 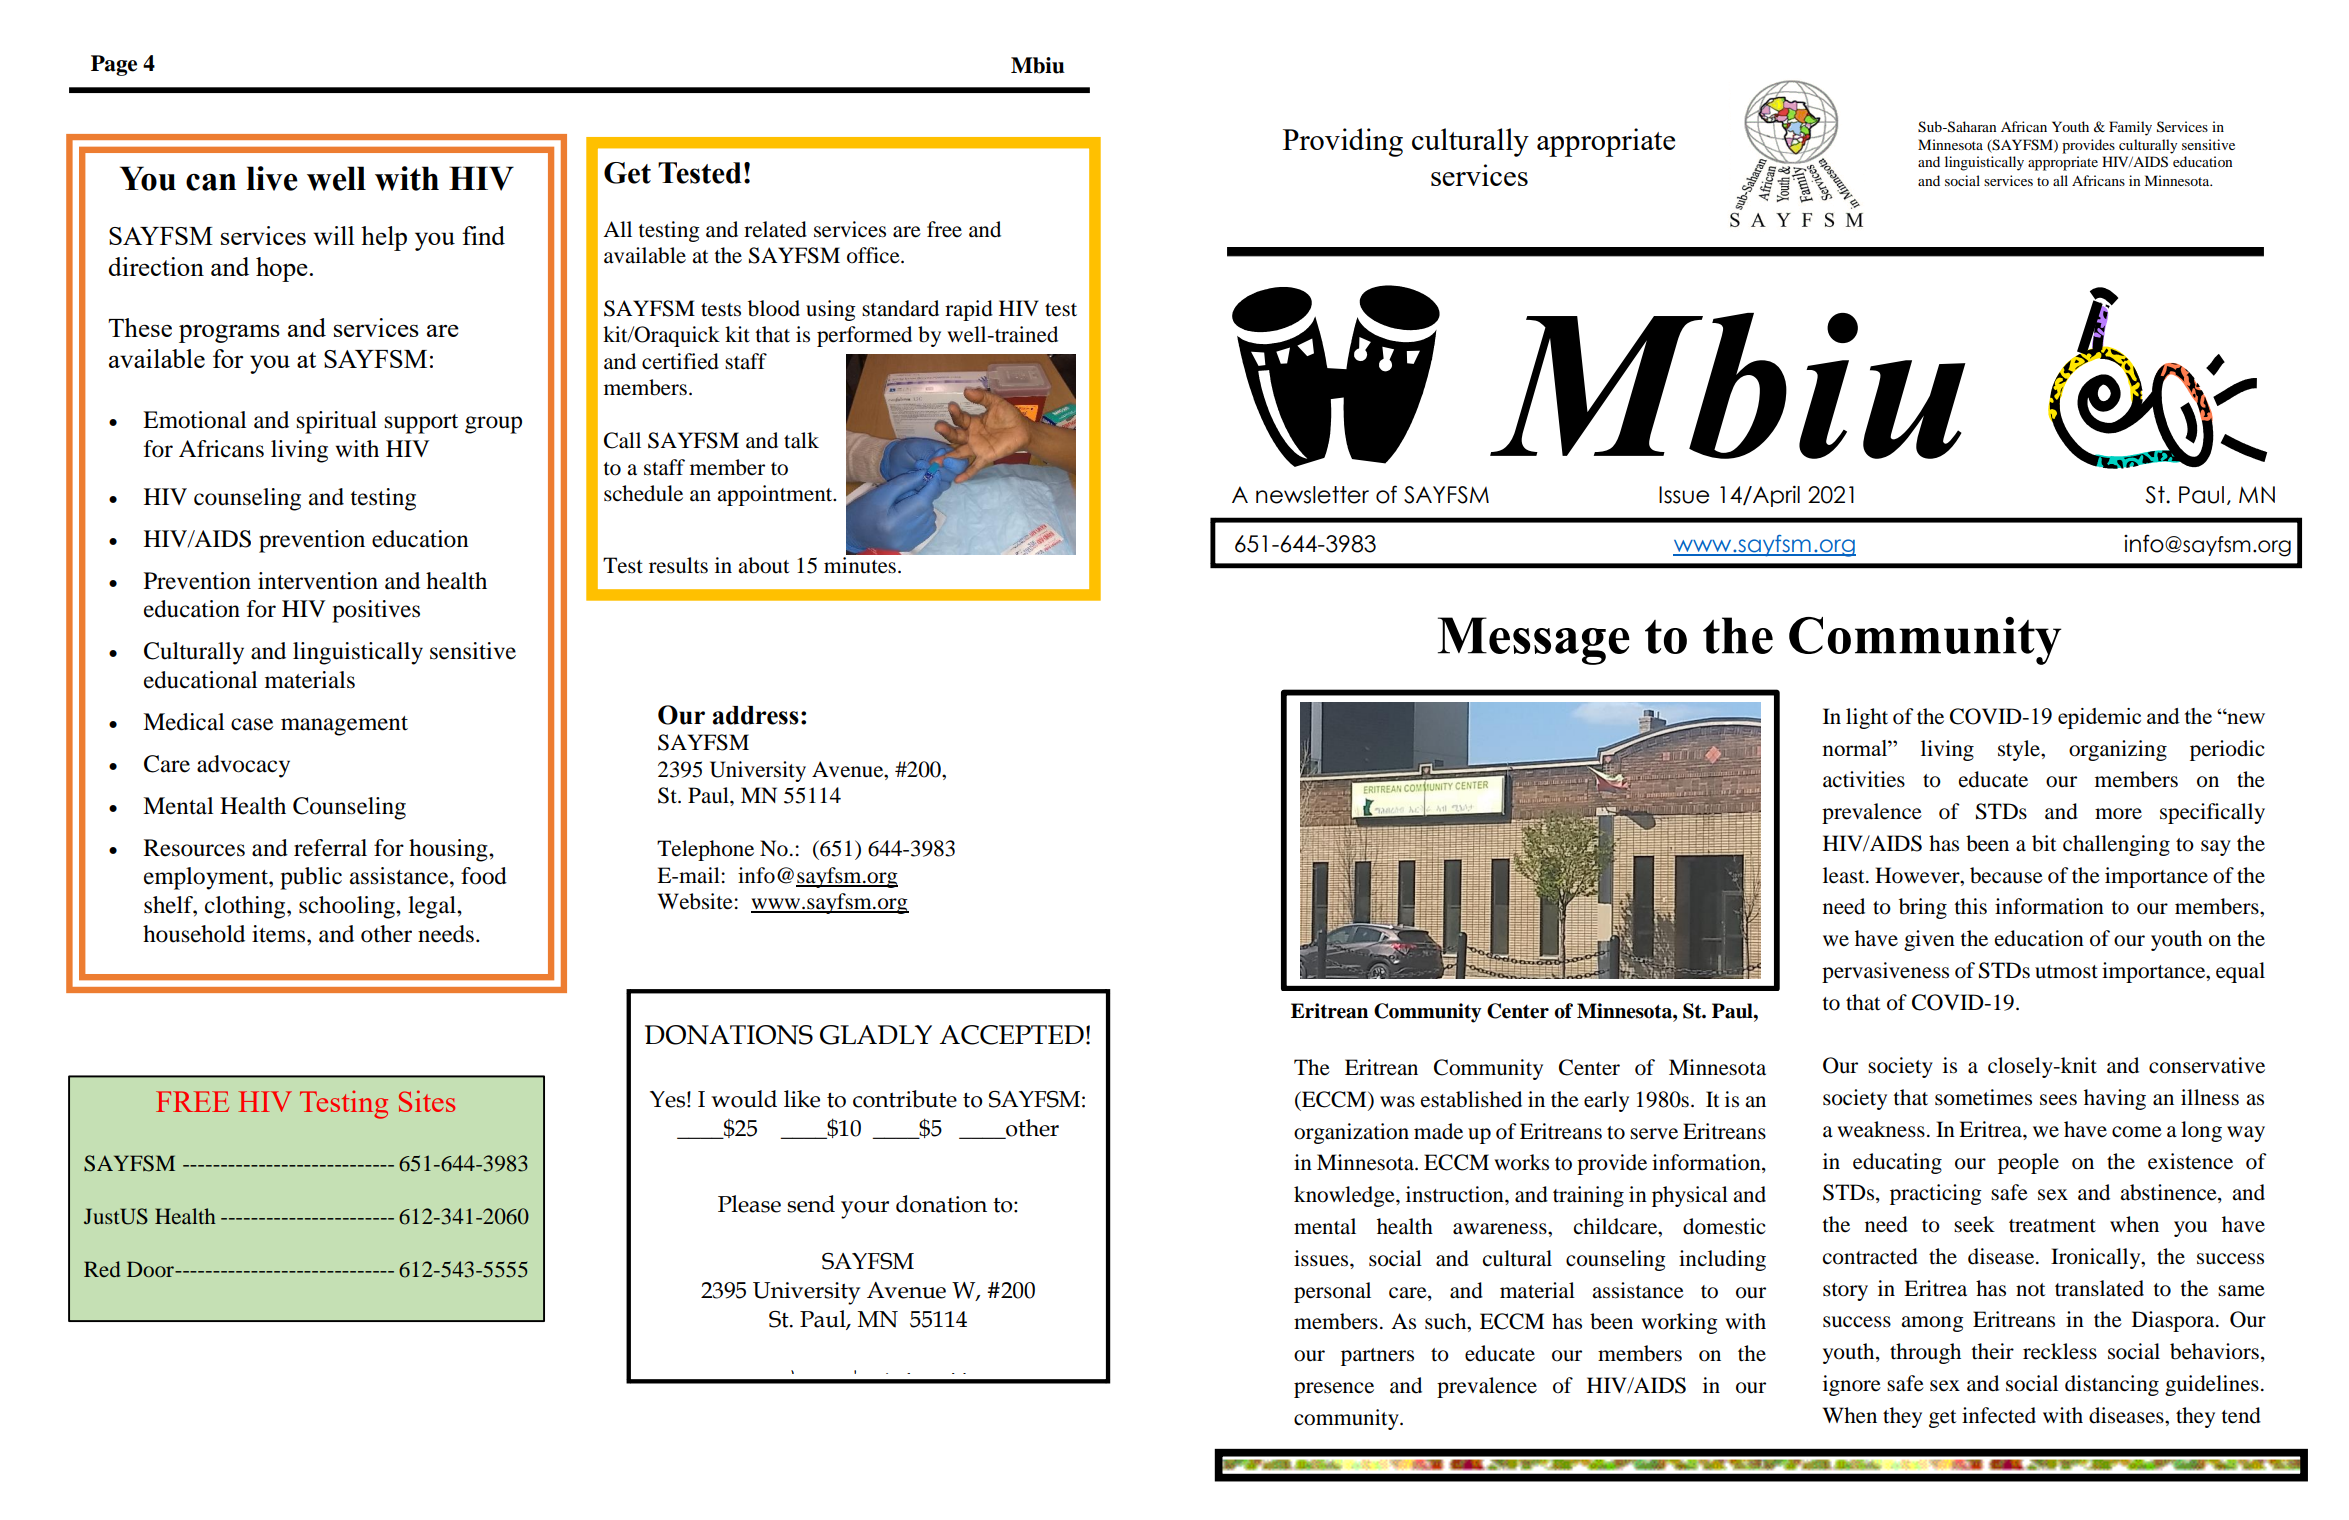 I want to click on because, so click(x=2006, y=875).
